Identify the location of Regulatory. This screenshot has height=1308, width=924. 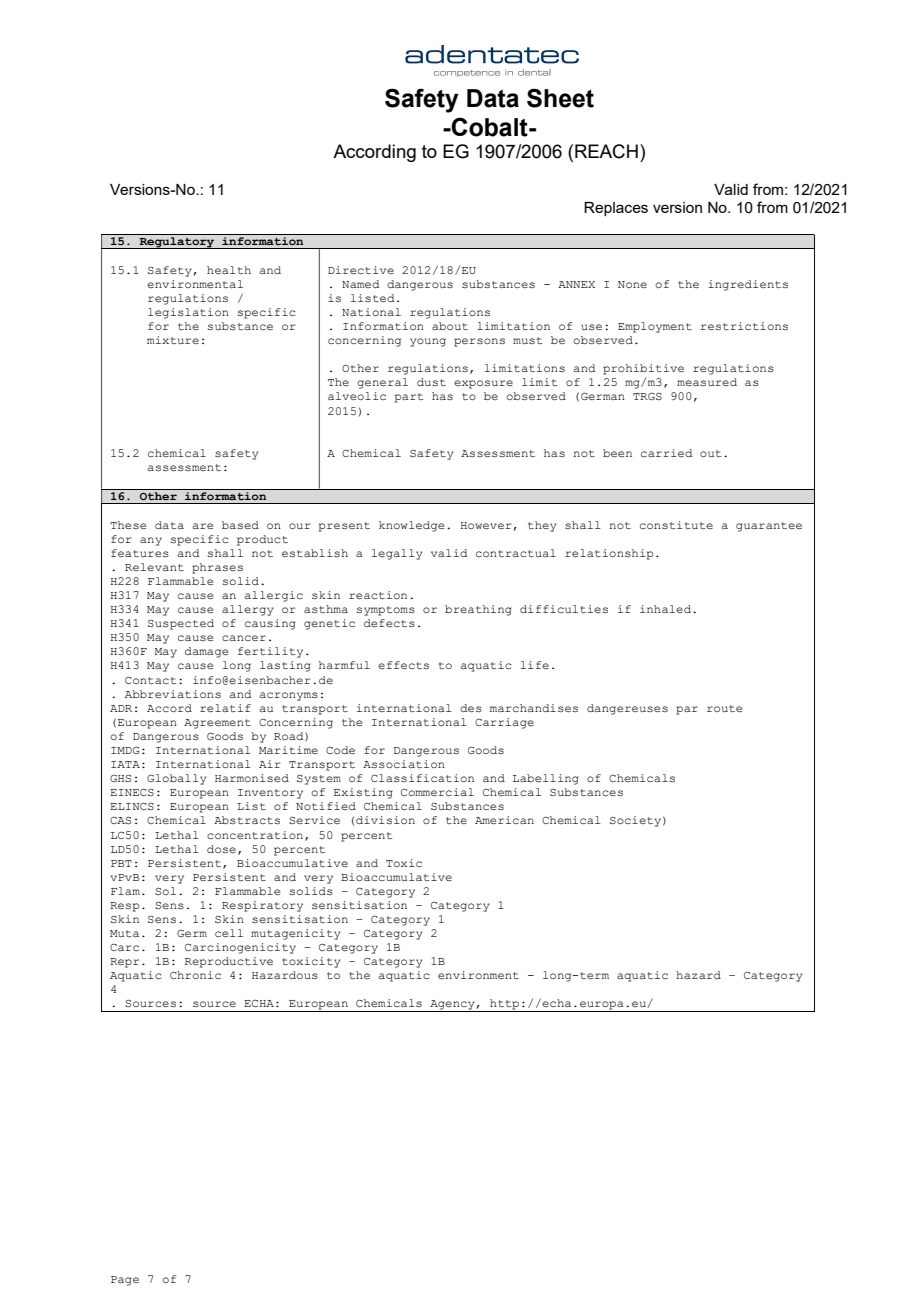
(177, 241).
